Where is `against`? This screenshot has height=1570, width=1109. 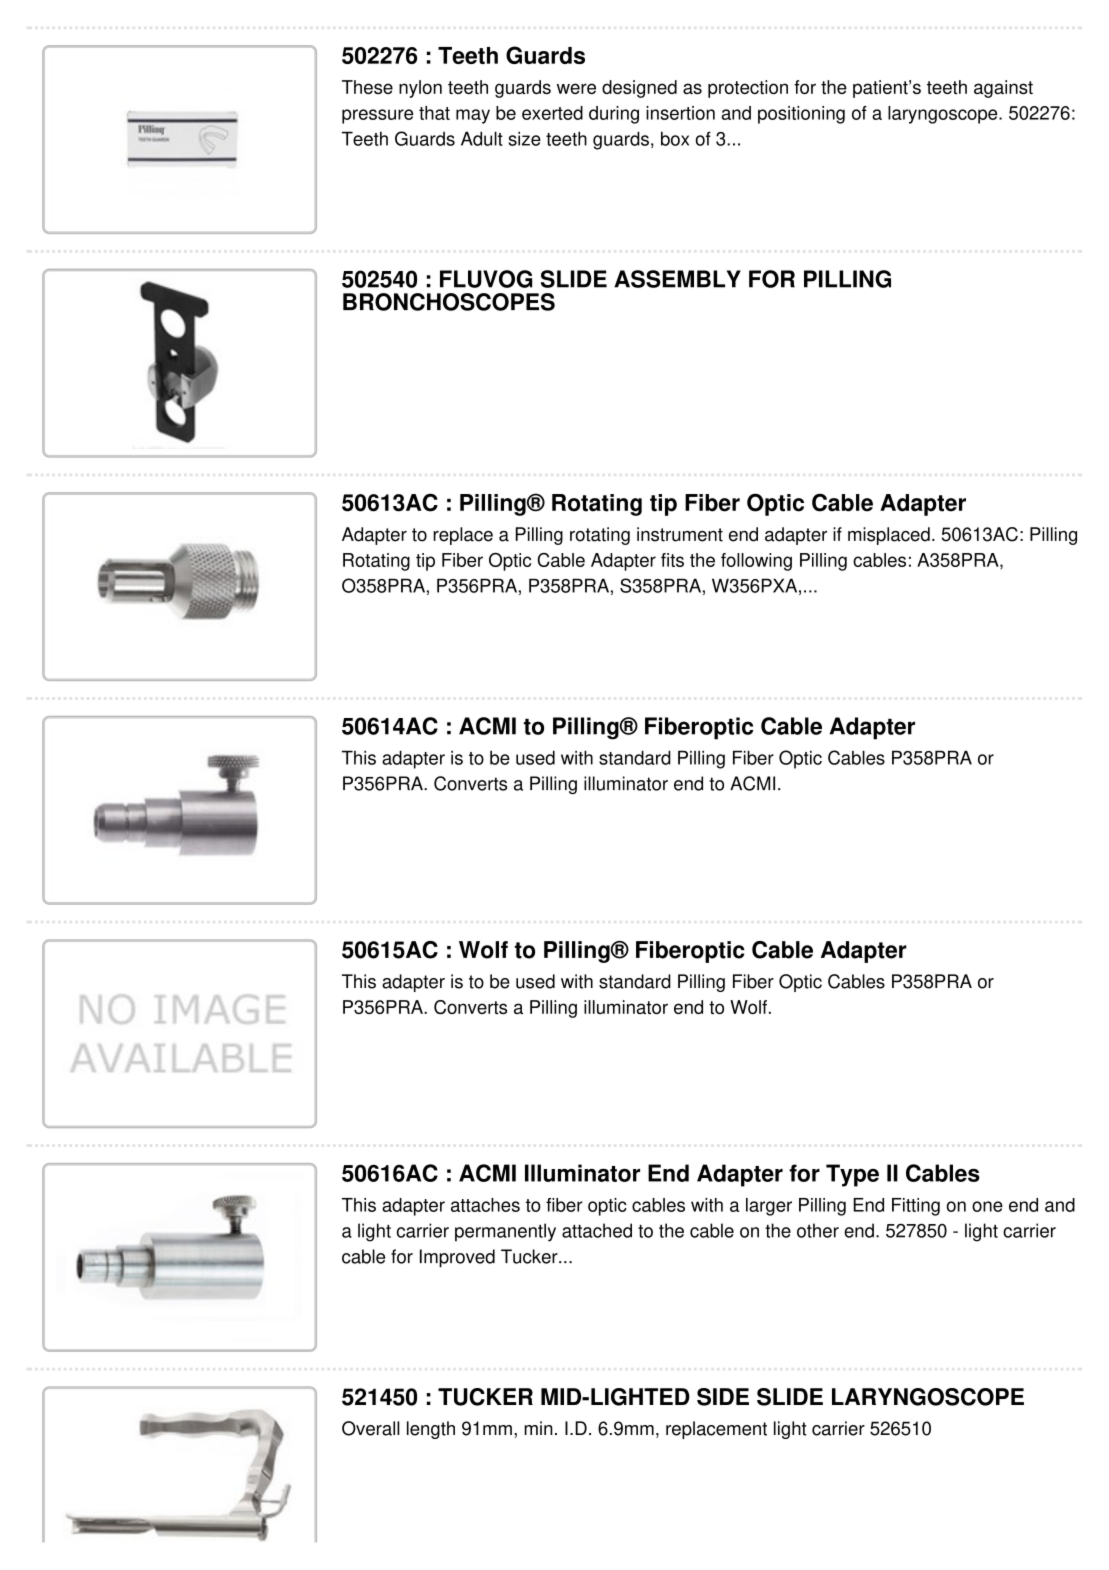 against is located at coordinates (1003, 89).
